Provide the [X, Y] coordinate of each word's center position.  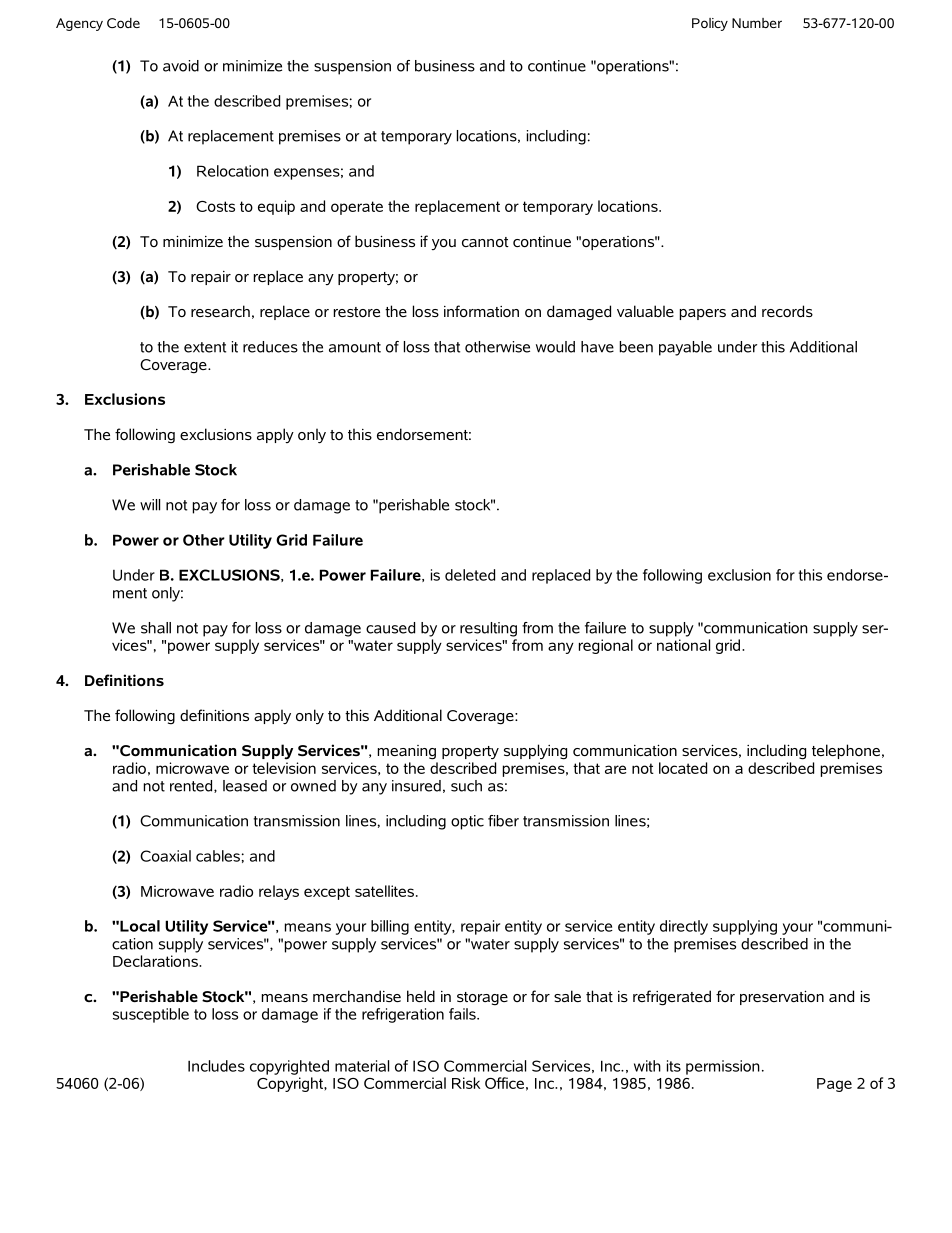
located [683, 768]
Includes [216, 1066]
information [481, 311]
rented [192, 786]
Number [757, 23]
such [466, 786]
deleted [470, 575]
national [683, 645]
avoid [181, 66]
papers [703, 314]
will [150, 505]
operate [357, 208]
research [220, 311]
